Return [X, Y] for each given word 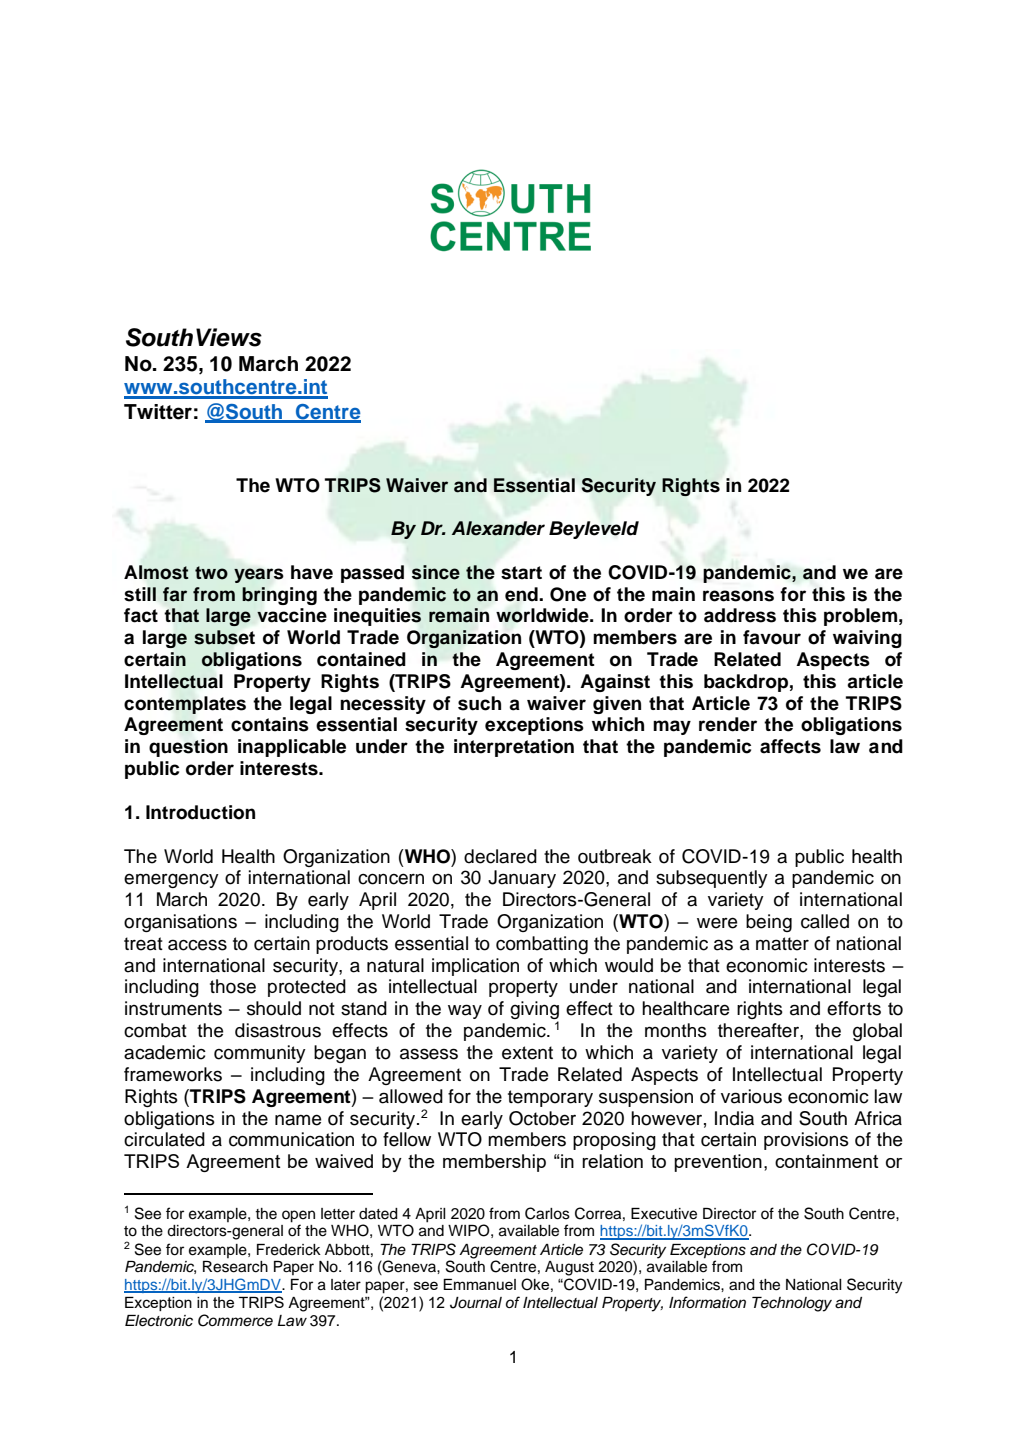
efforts [854, 1008]
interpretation [514, 748]
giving [534, 1011]
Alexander [498, 528]
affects [790, 746]
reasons [738, 596]
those [233, 986]
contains [270, 724]
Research [235, 1267]
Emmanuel [479, 1284]
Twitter [158, 412]
